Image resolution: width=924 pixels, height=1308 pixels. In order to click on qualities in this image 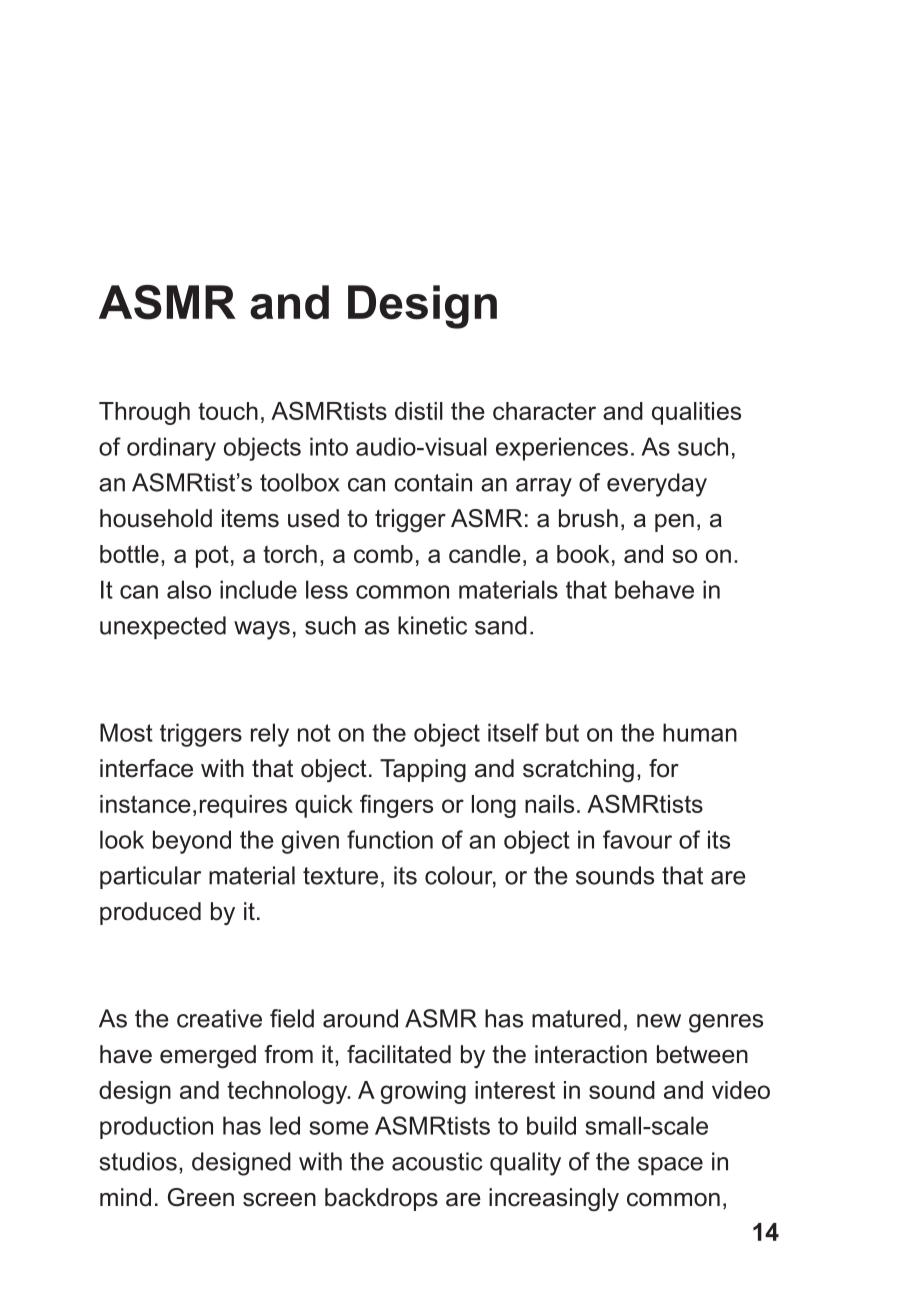, I will do `click(696, 413)`.
